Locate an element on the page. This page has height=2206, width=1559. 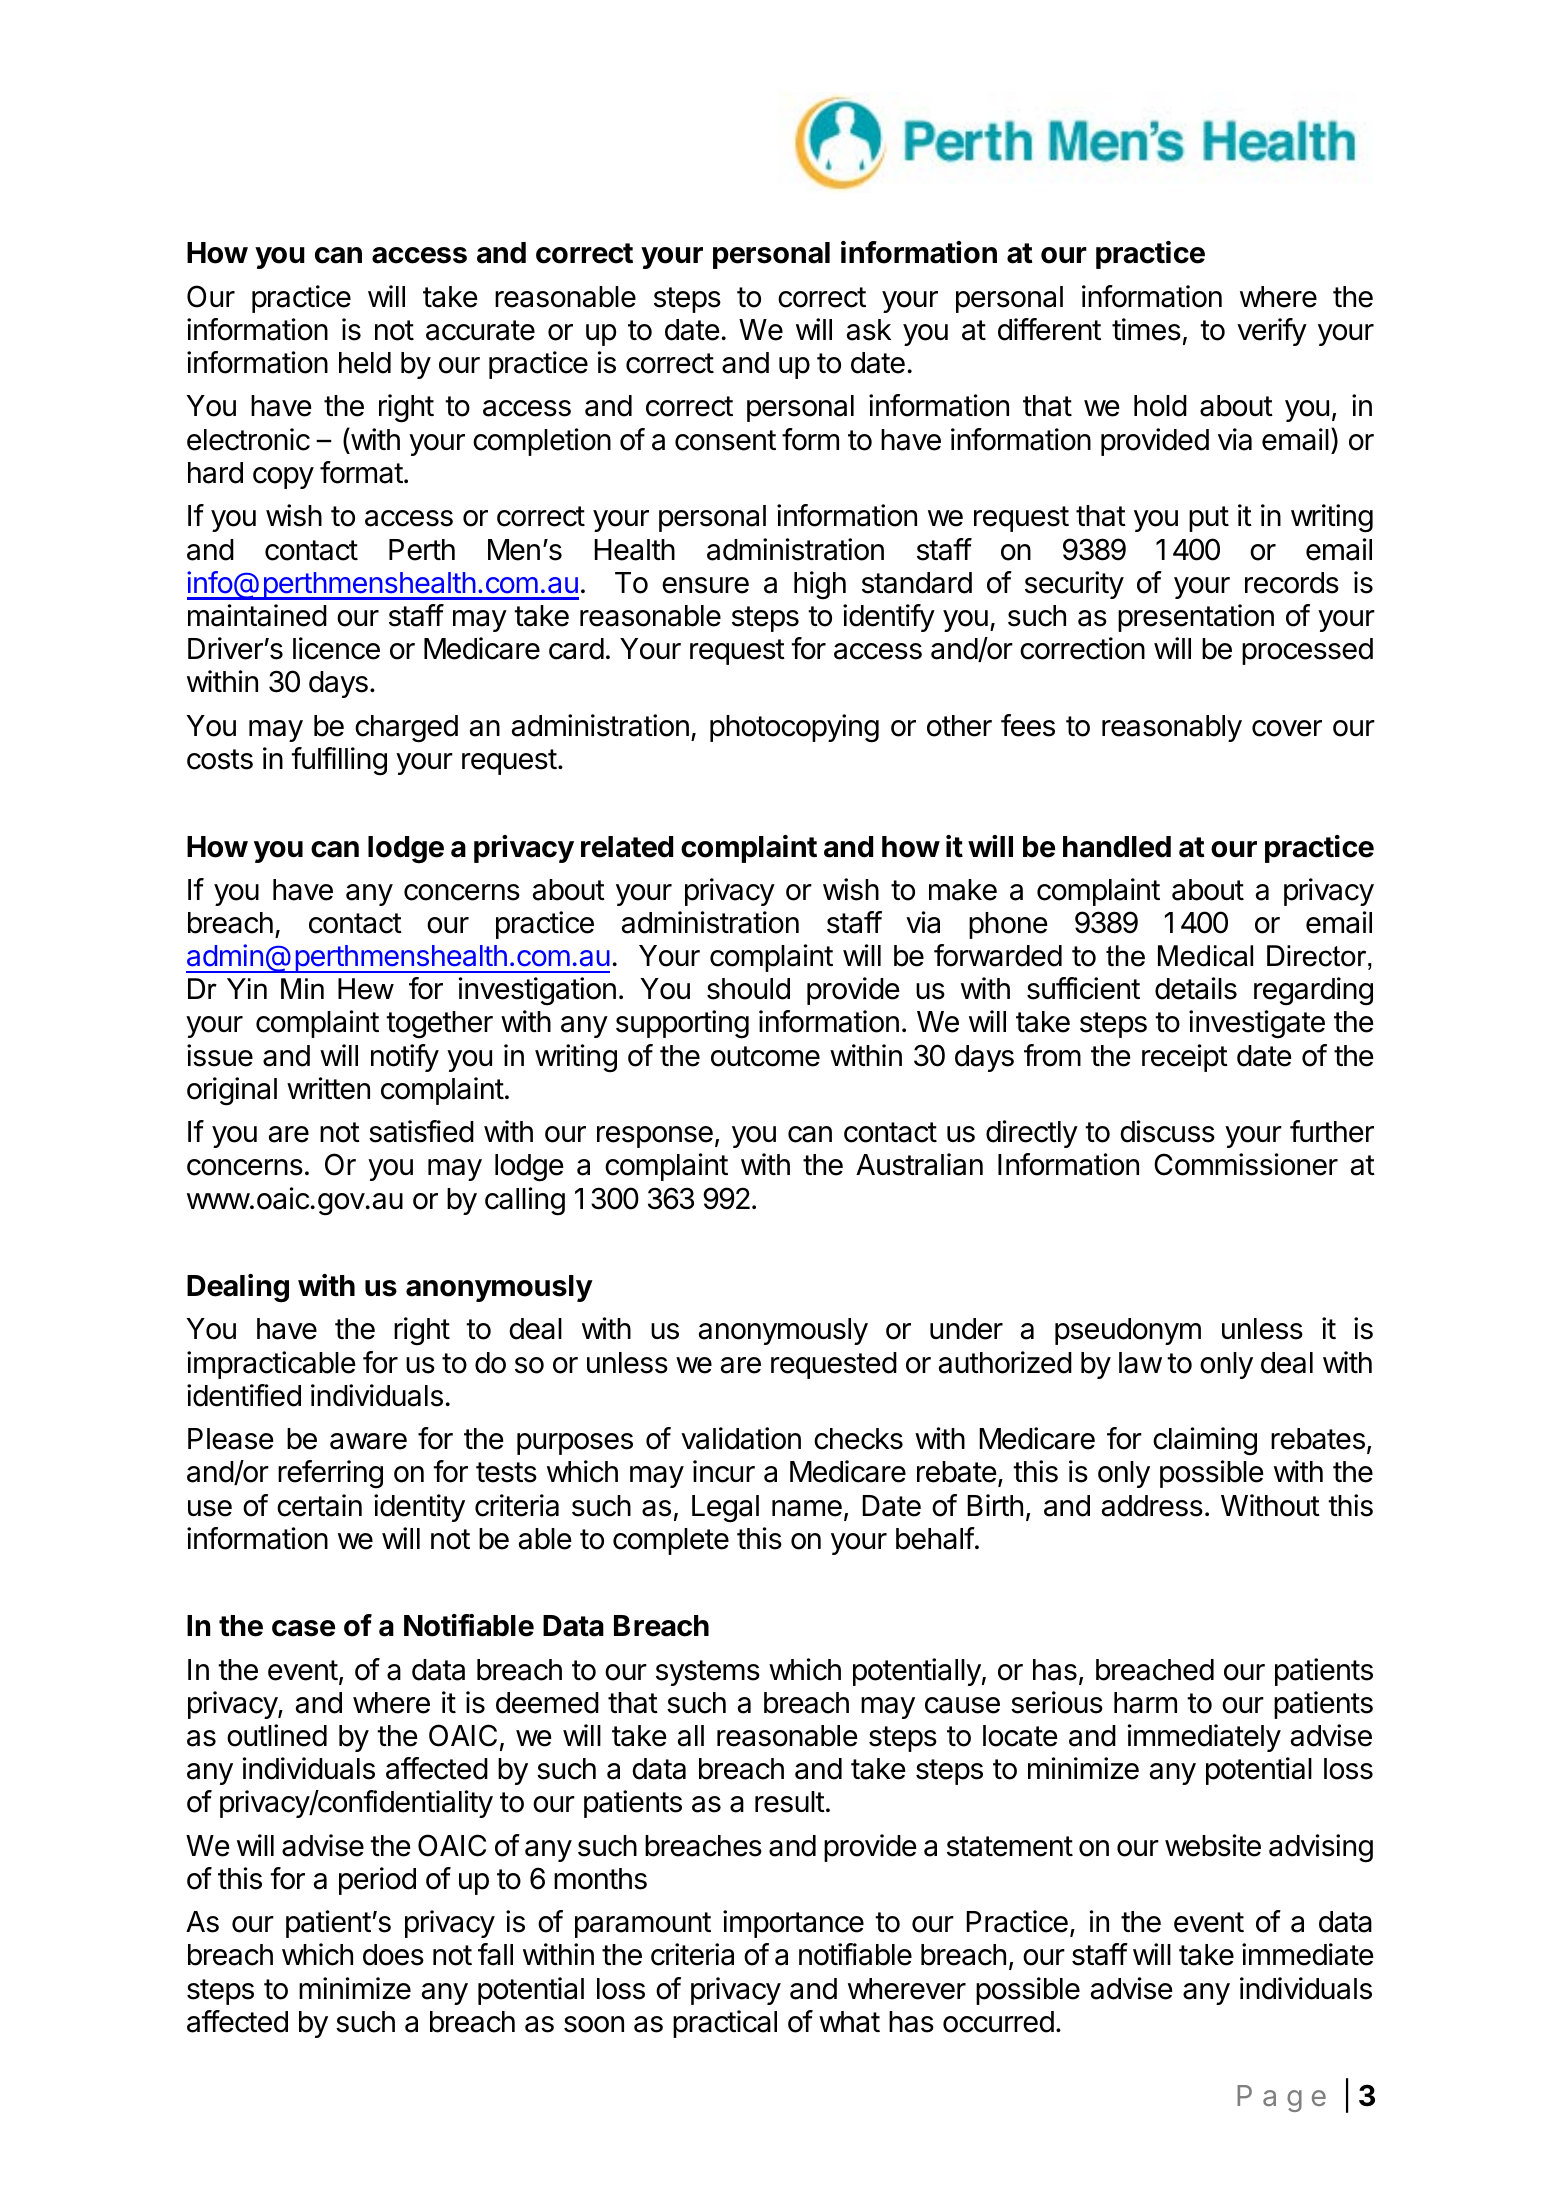
does is located at coordinates (393, 1955).
